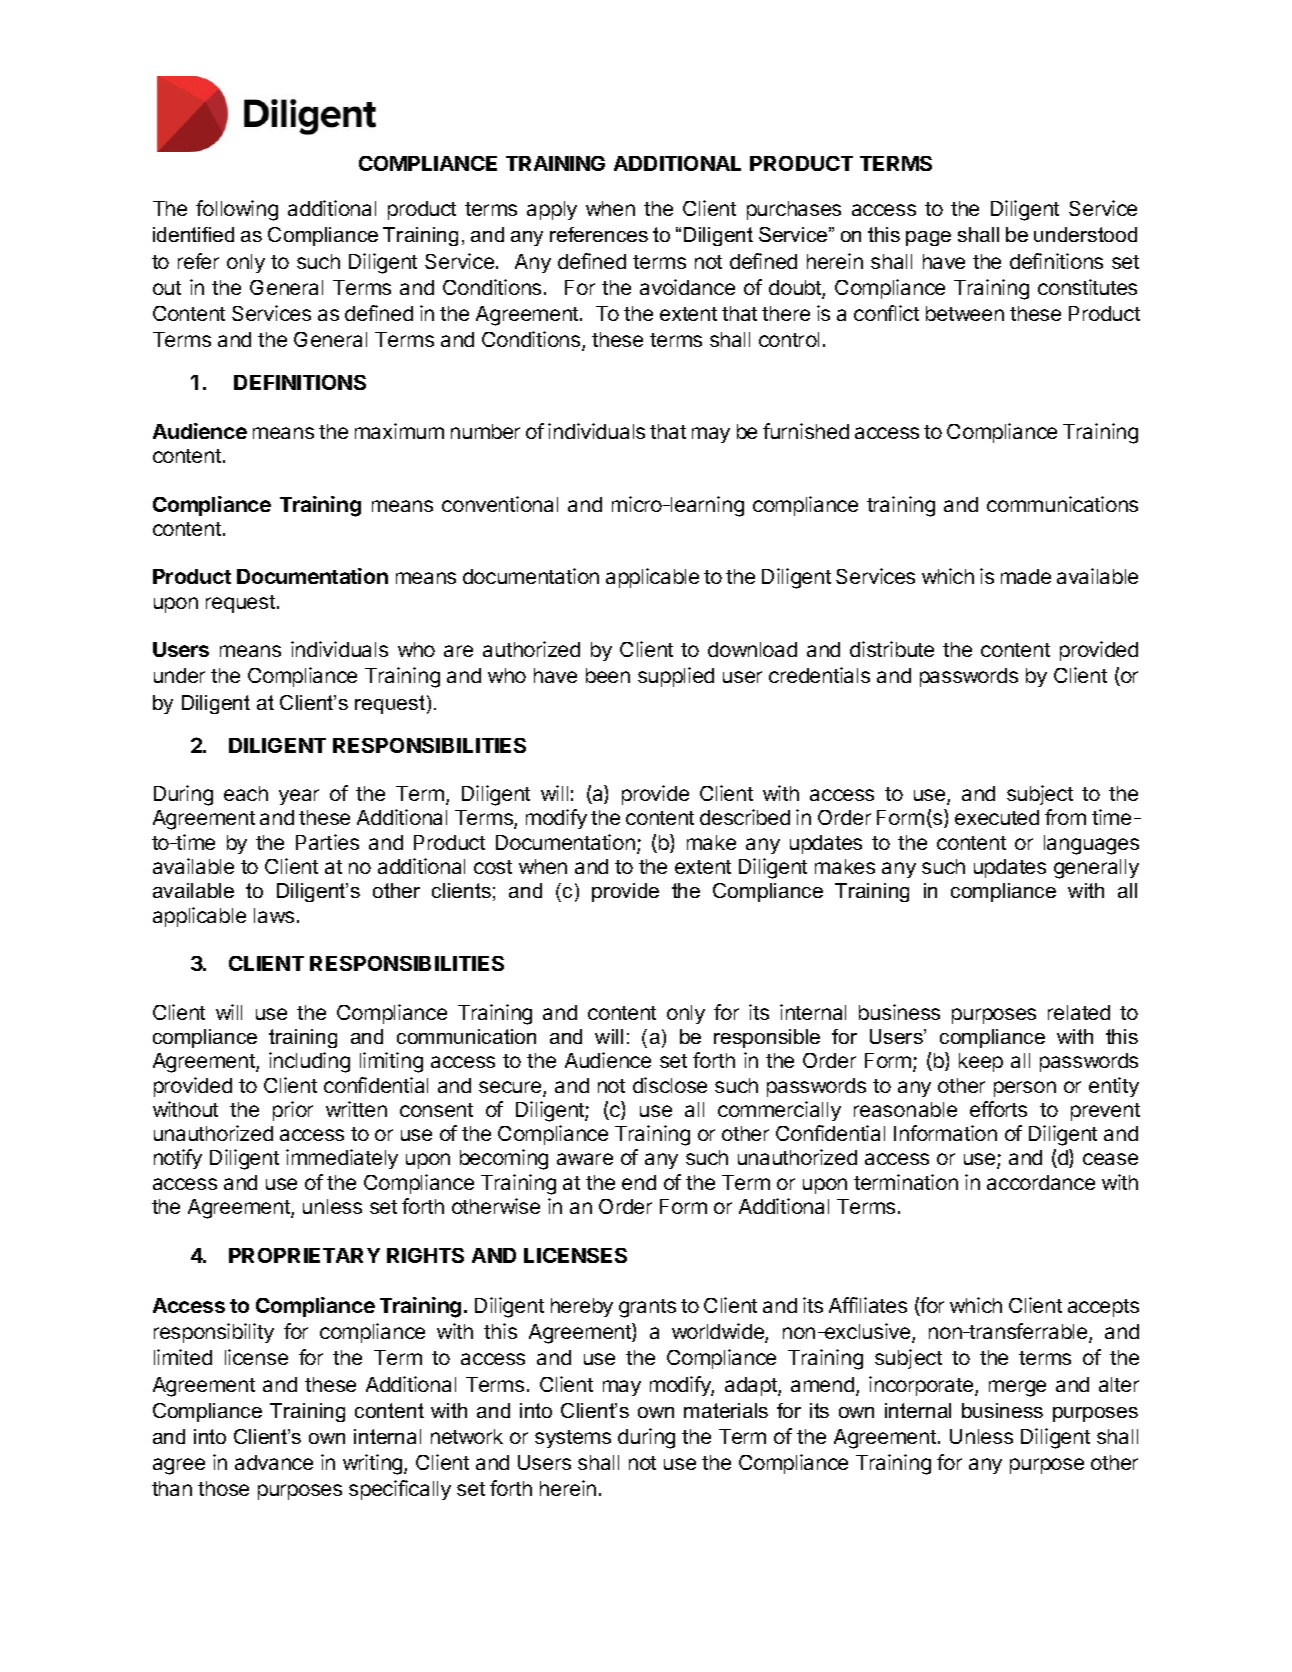  Describe the element at coordinates (670, 1085) in the screenshot. I see `disclose` at that location.
